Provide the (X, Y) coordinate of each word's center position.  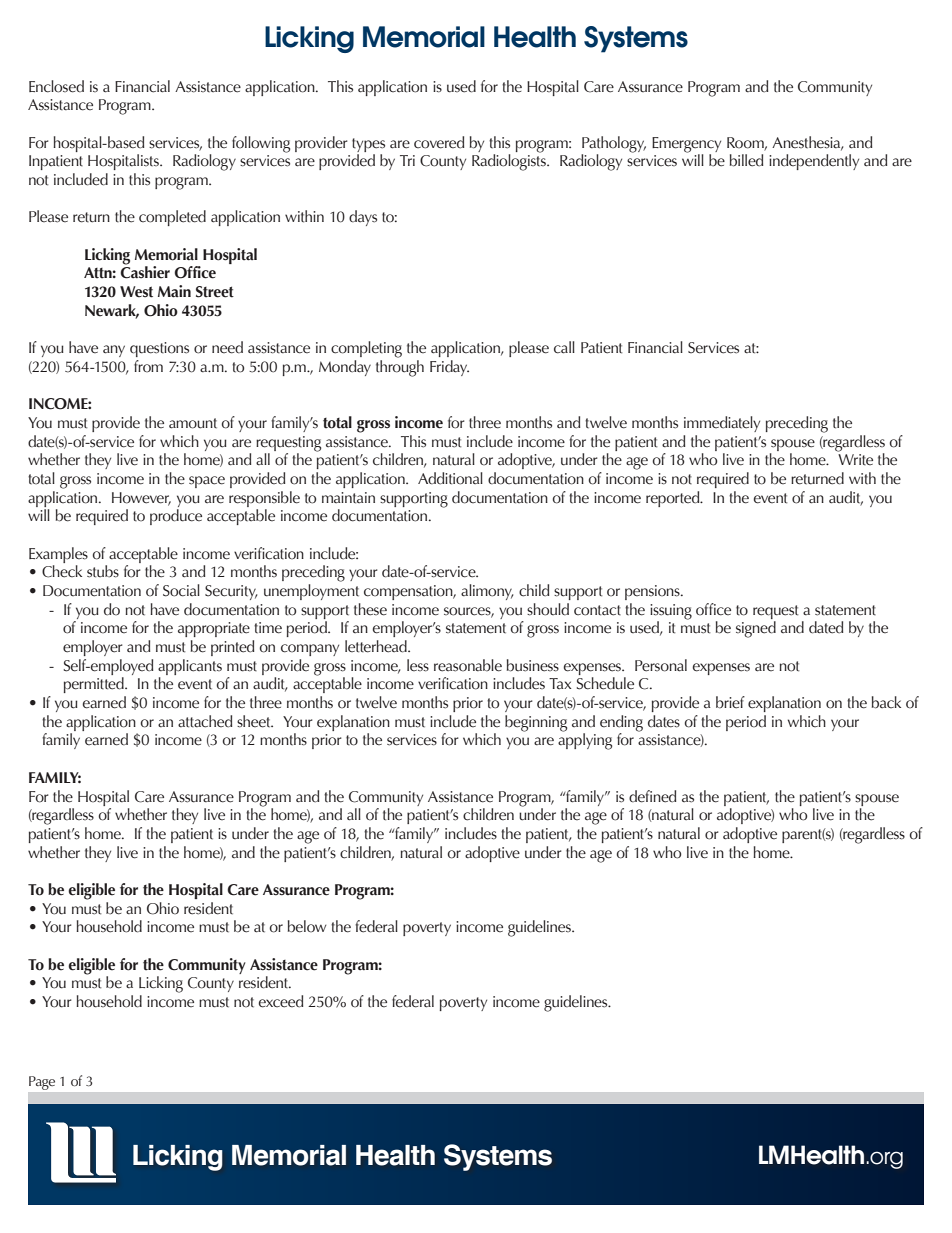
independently (814, 162)
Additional (450, 478)
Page (42, 1083)
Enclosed (56, 86)
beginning (536, 723)
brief (730, 702)
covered (439, 142)
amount (193, 423)
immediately (722, 424)
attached (205, 721)
